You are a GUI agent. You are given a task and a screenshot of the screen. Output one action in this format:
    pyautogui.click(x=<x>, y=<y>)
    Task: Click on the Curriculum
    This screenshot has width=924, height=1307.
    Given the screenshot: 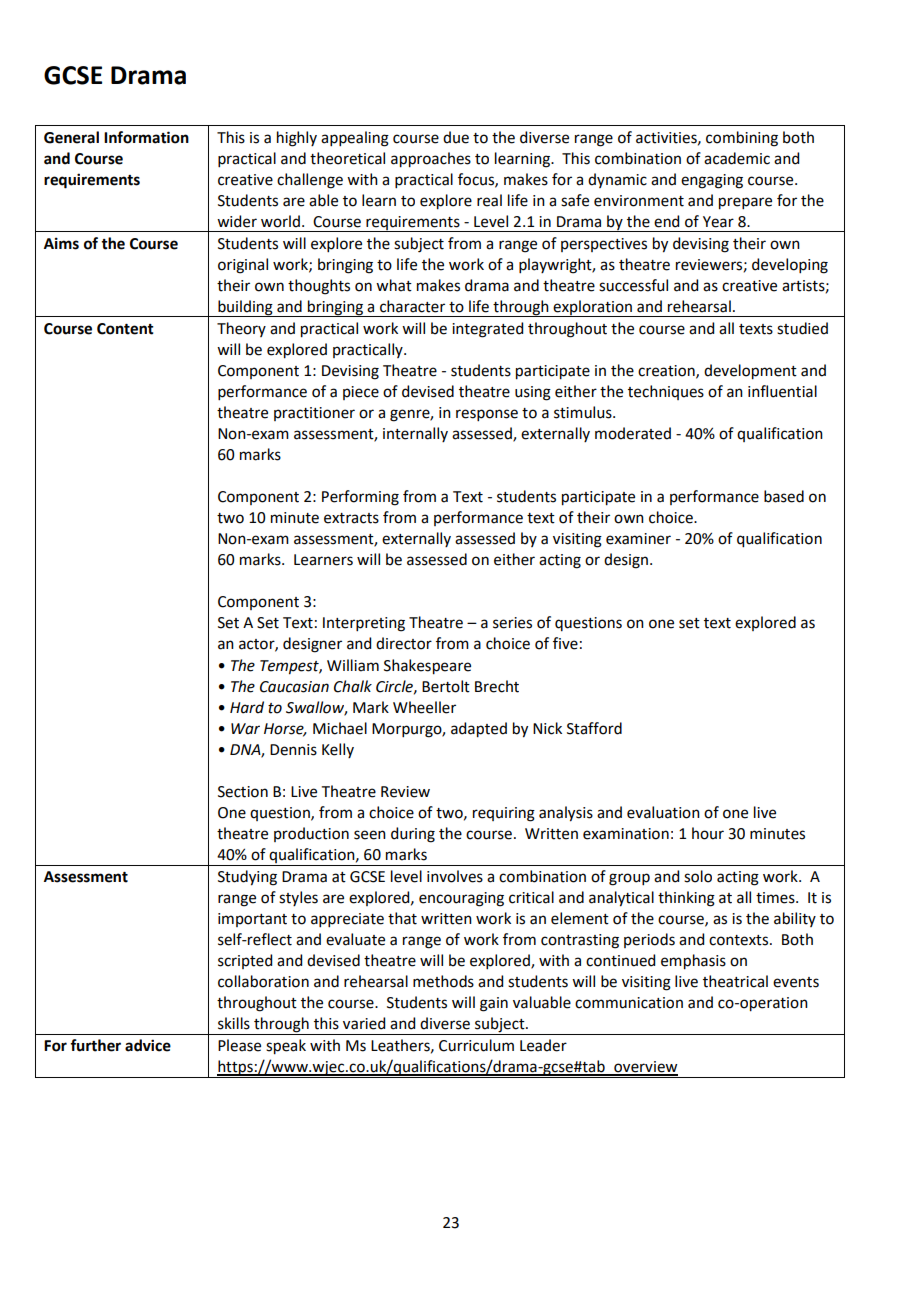 What is the action you would take?
    pyautogui.click(x=476, y=1045)
